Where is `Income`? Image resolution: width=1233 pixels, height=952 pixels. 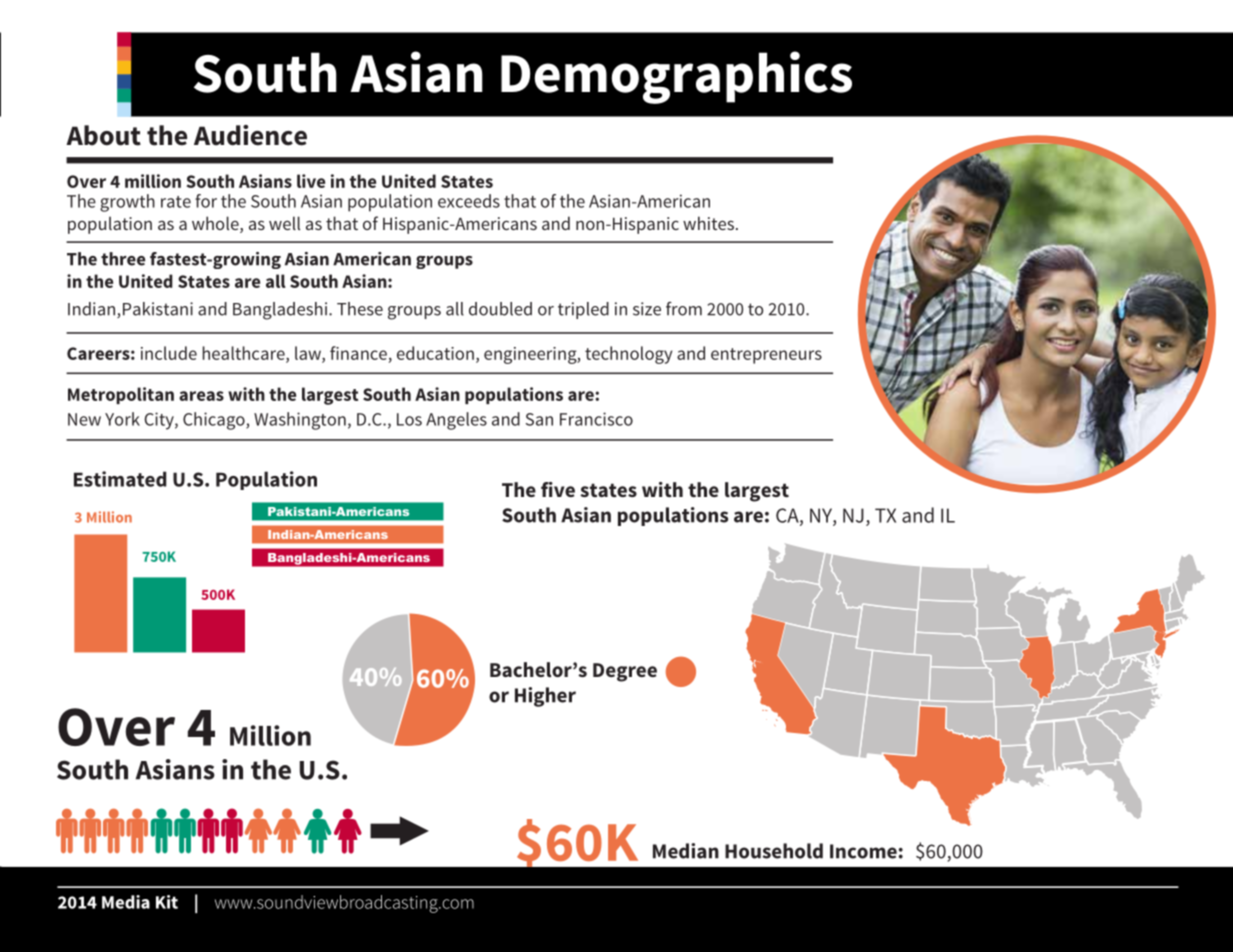 Income is located at coordinates (863, 851).
